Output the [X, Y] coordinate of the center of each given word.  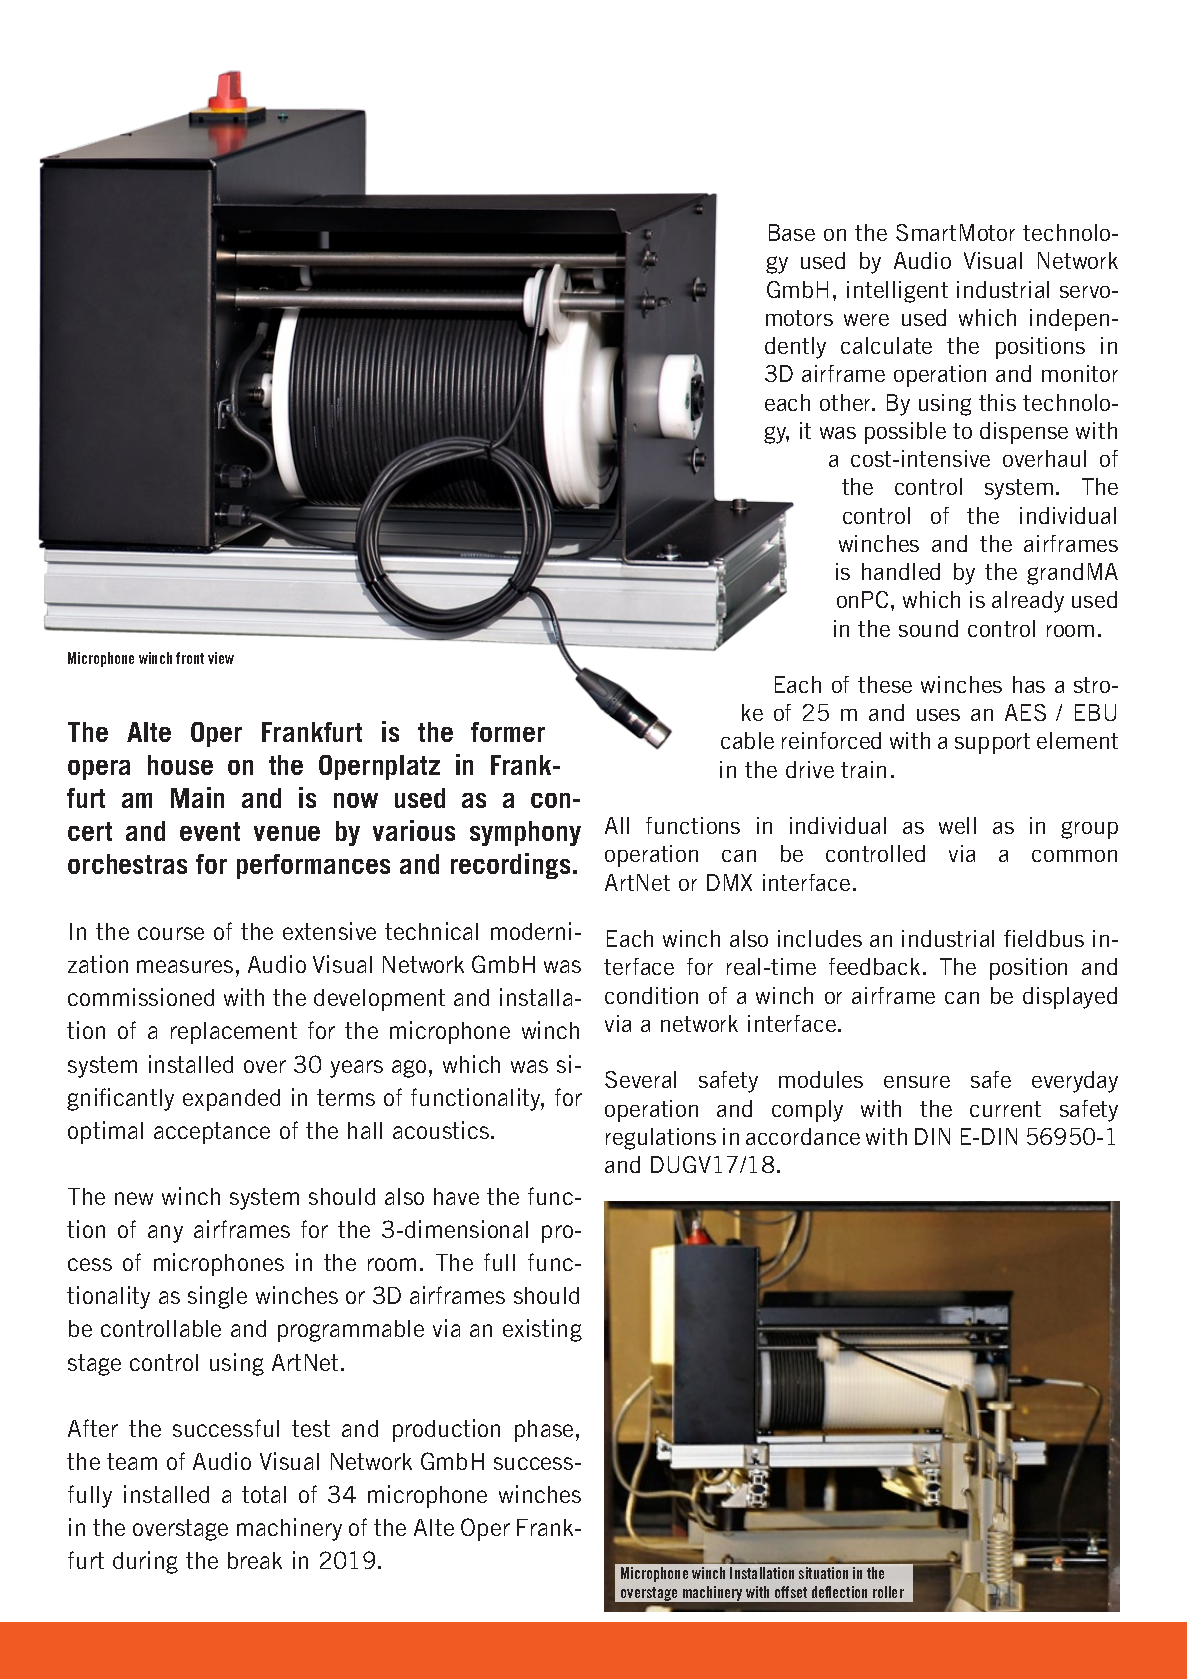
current [1005, 1109]
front [190, 658]
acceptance [212, 1133]
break [255, 1560]
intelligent [897, 292]
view [221, 658]
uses [938, 715]
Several [640, 1079]
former [508, 732]
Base [792, 232]
